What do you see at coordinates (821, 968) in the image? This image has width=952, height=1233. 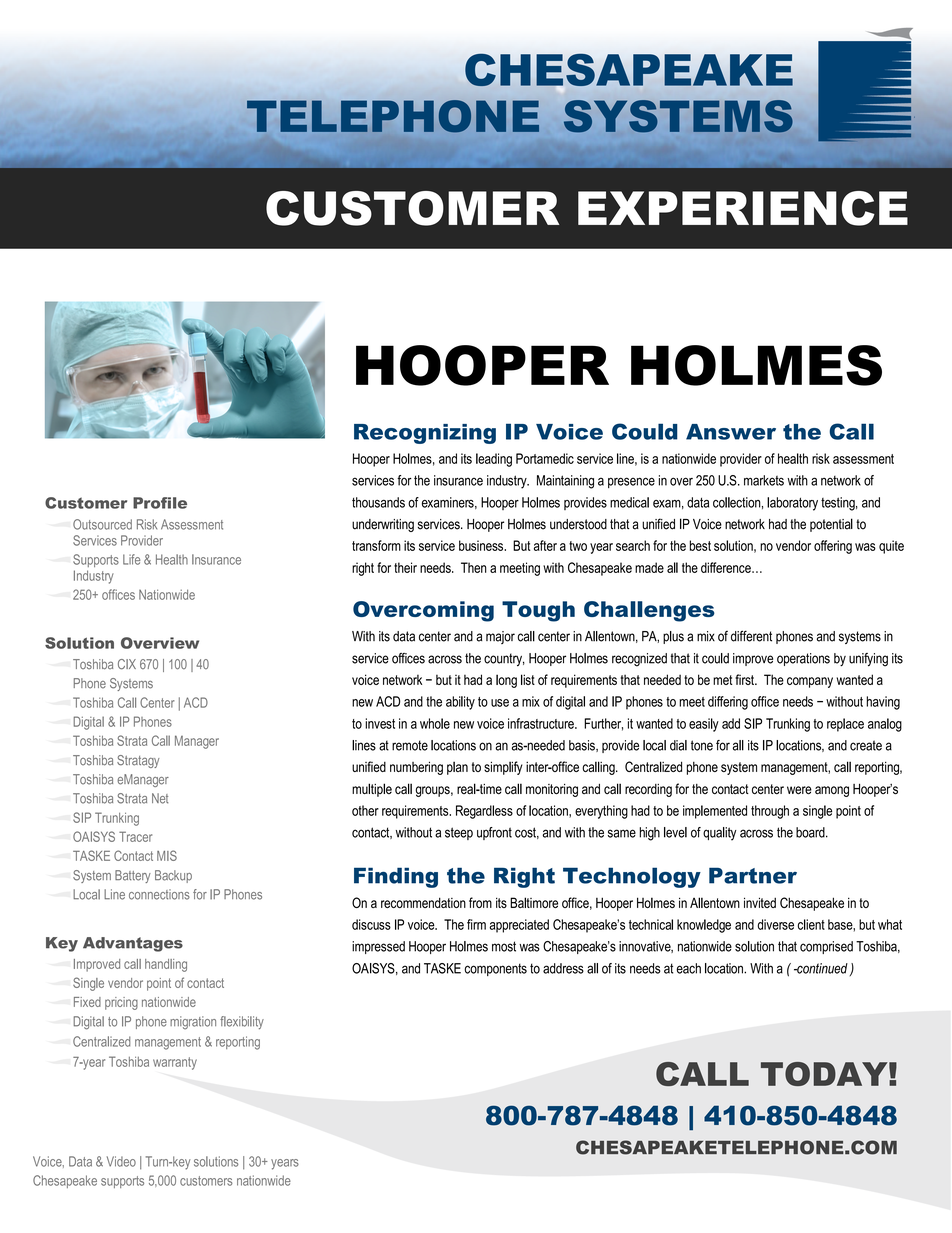 I see `continued` at bounding box center [821, 968].
